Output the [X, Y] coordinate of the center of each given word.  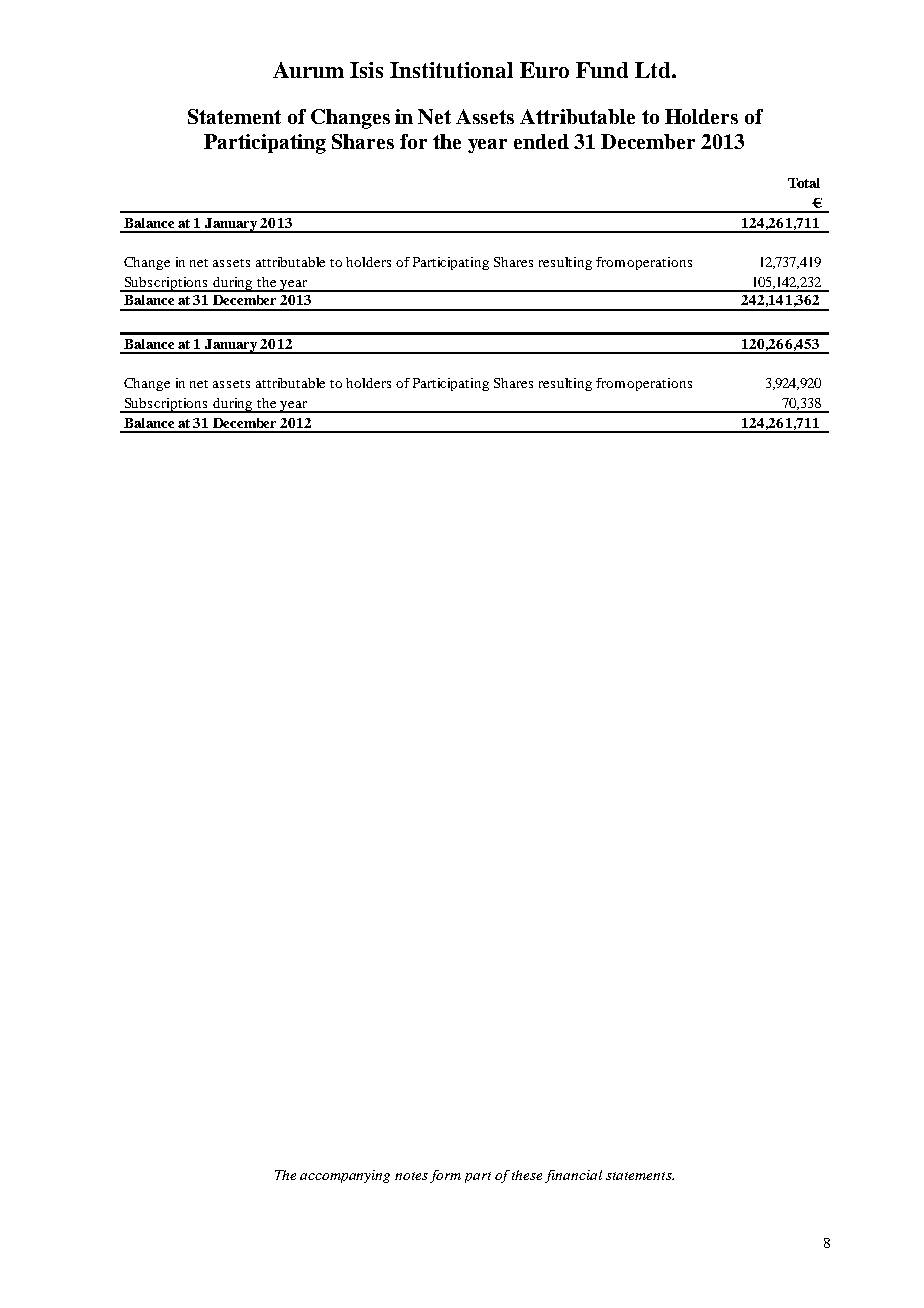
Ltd [654, 70]
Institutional [451, 70]
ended [541, 141]
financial [573, 1176]
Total [804, 183]
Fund [602, 70]
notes [411, 1176]
